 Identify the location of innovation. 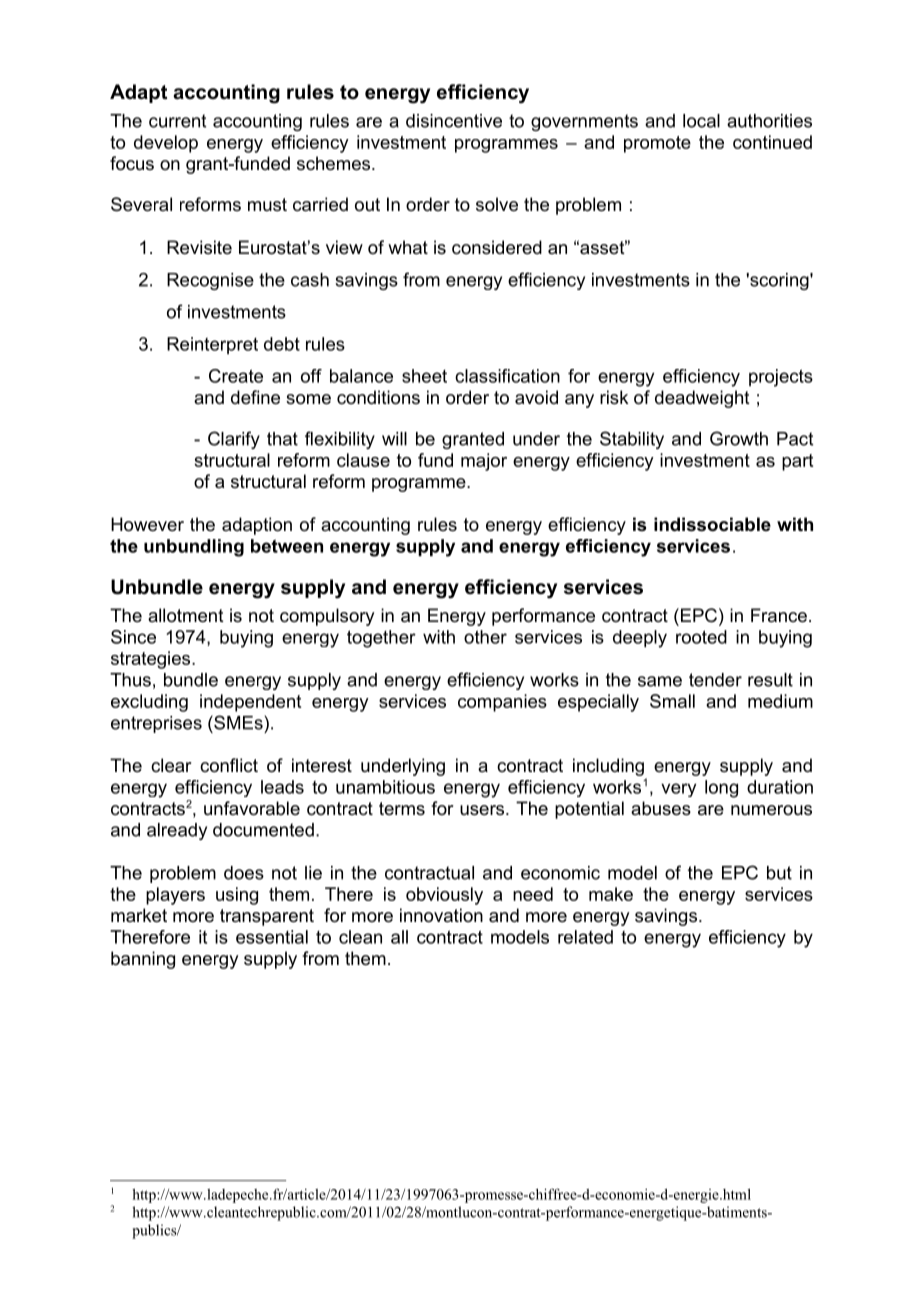
(441, 915).
